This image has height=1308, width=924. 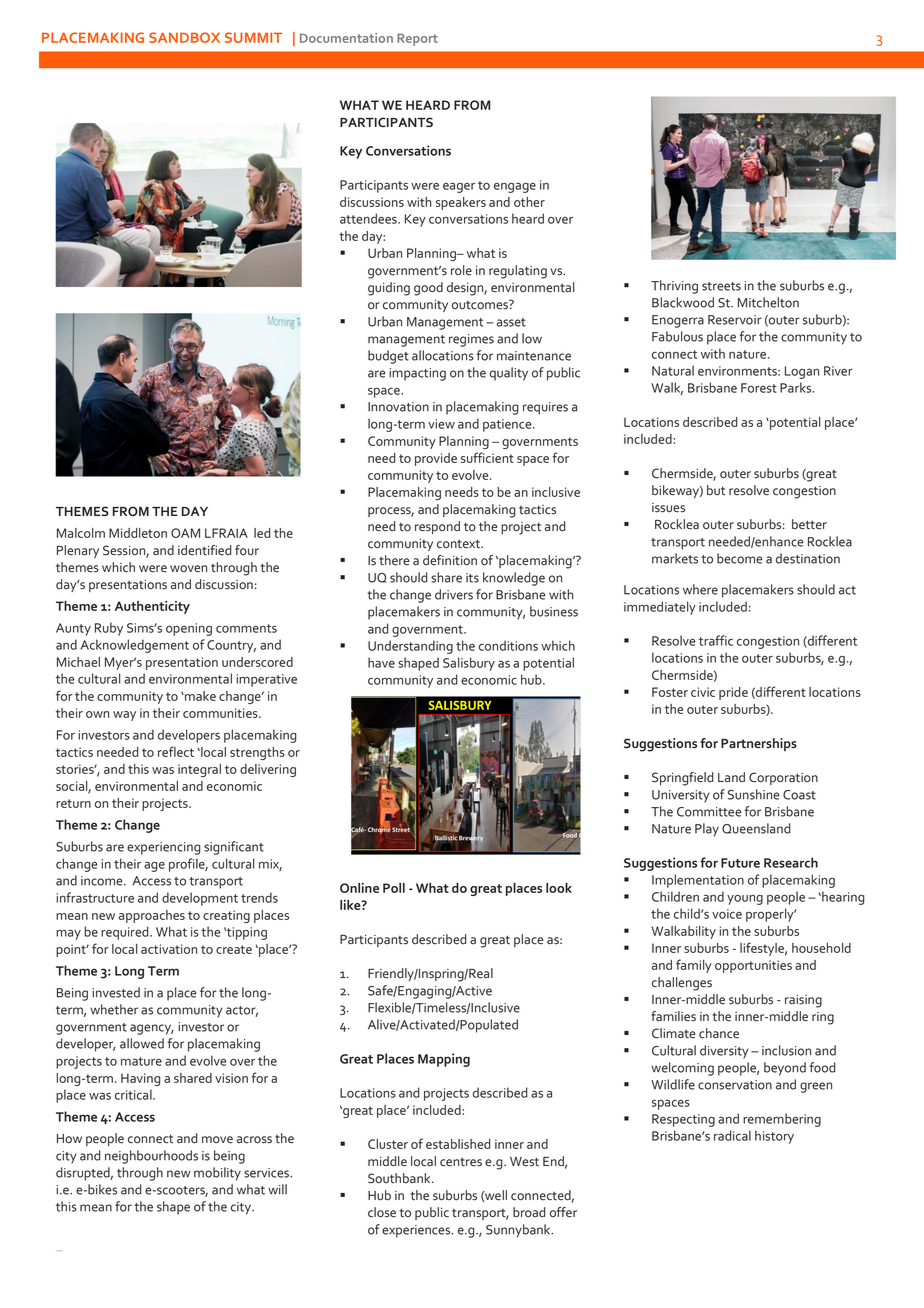 I want to click on experiencing, so click(x=163, y=848).
